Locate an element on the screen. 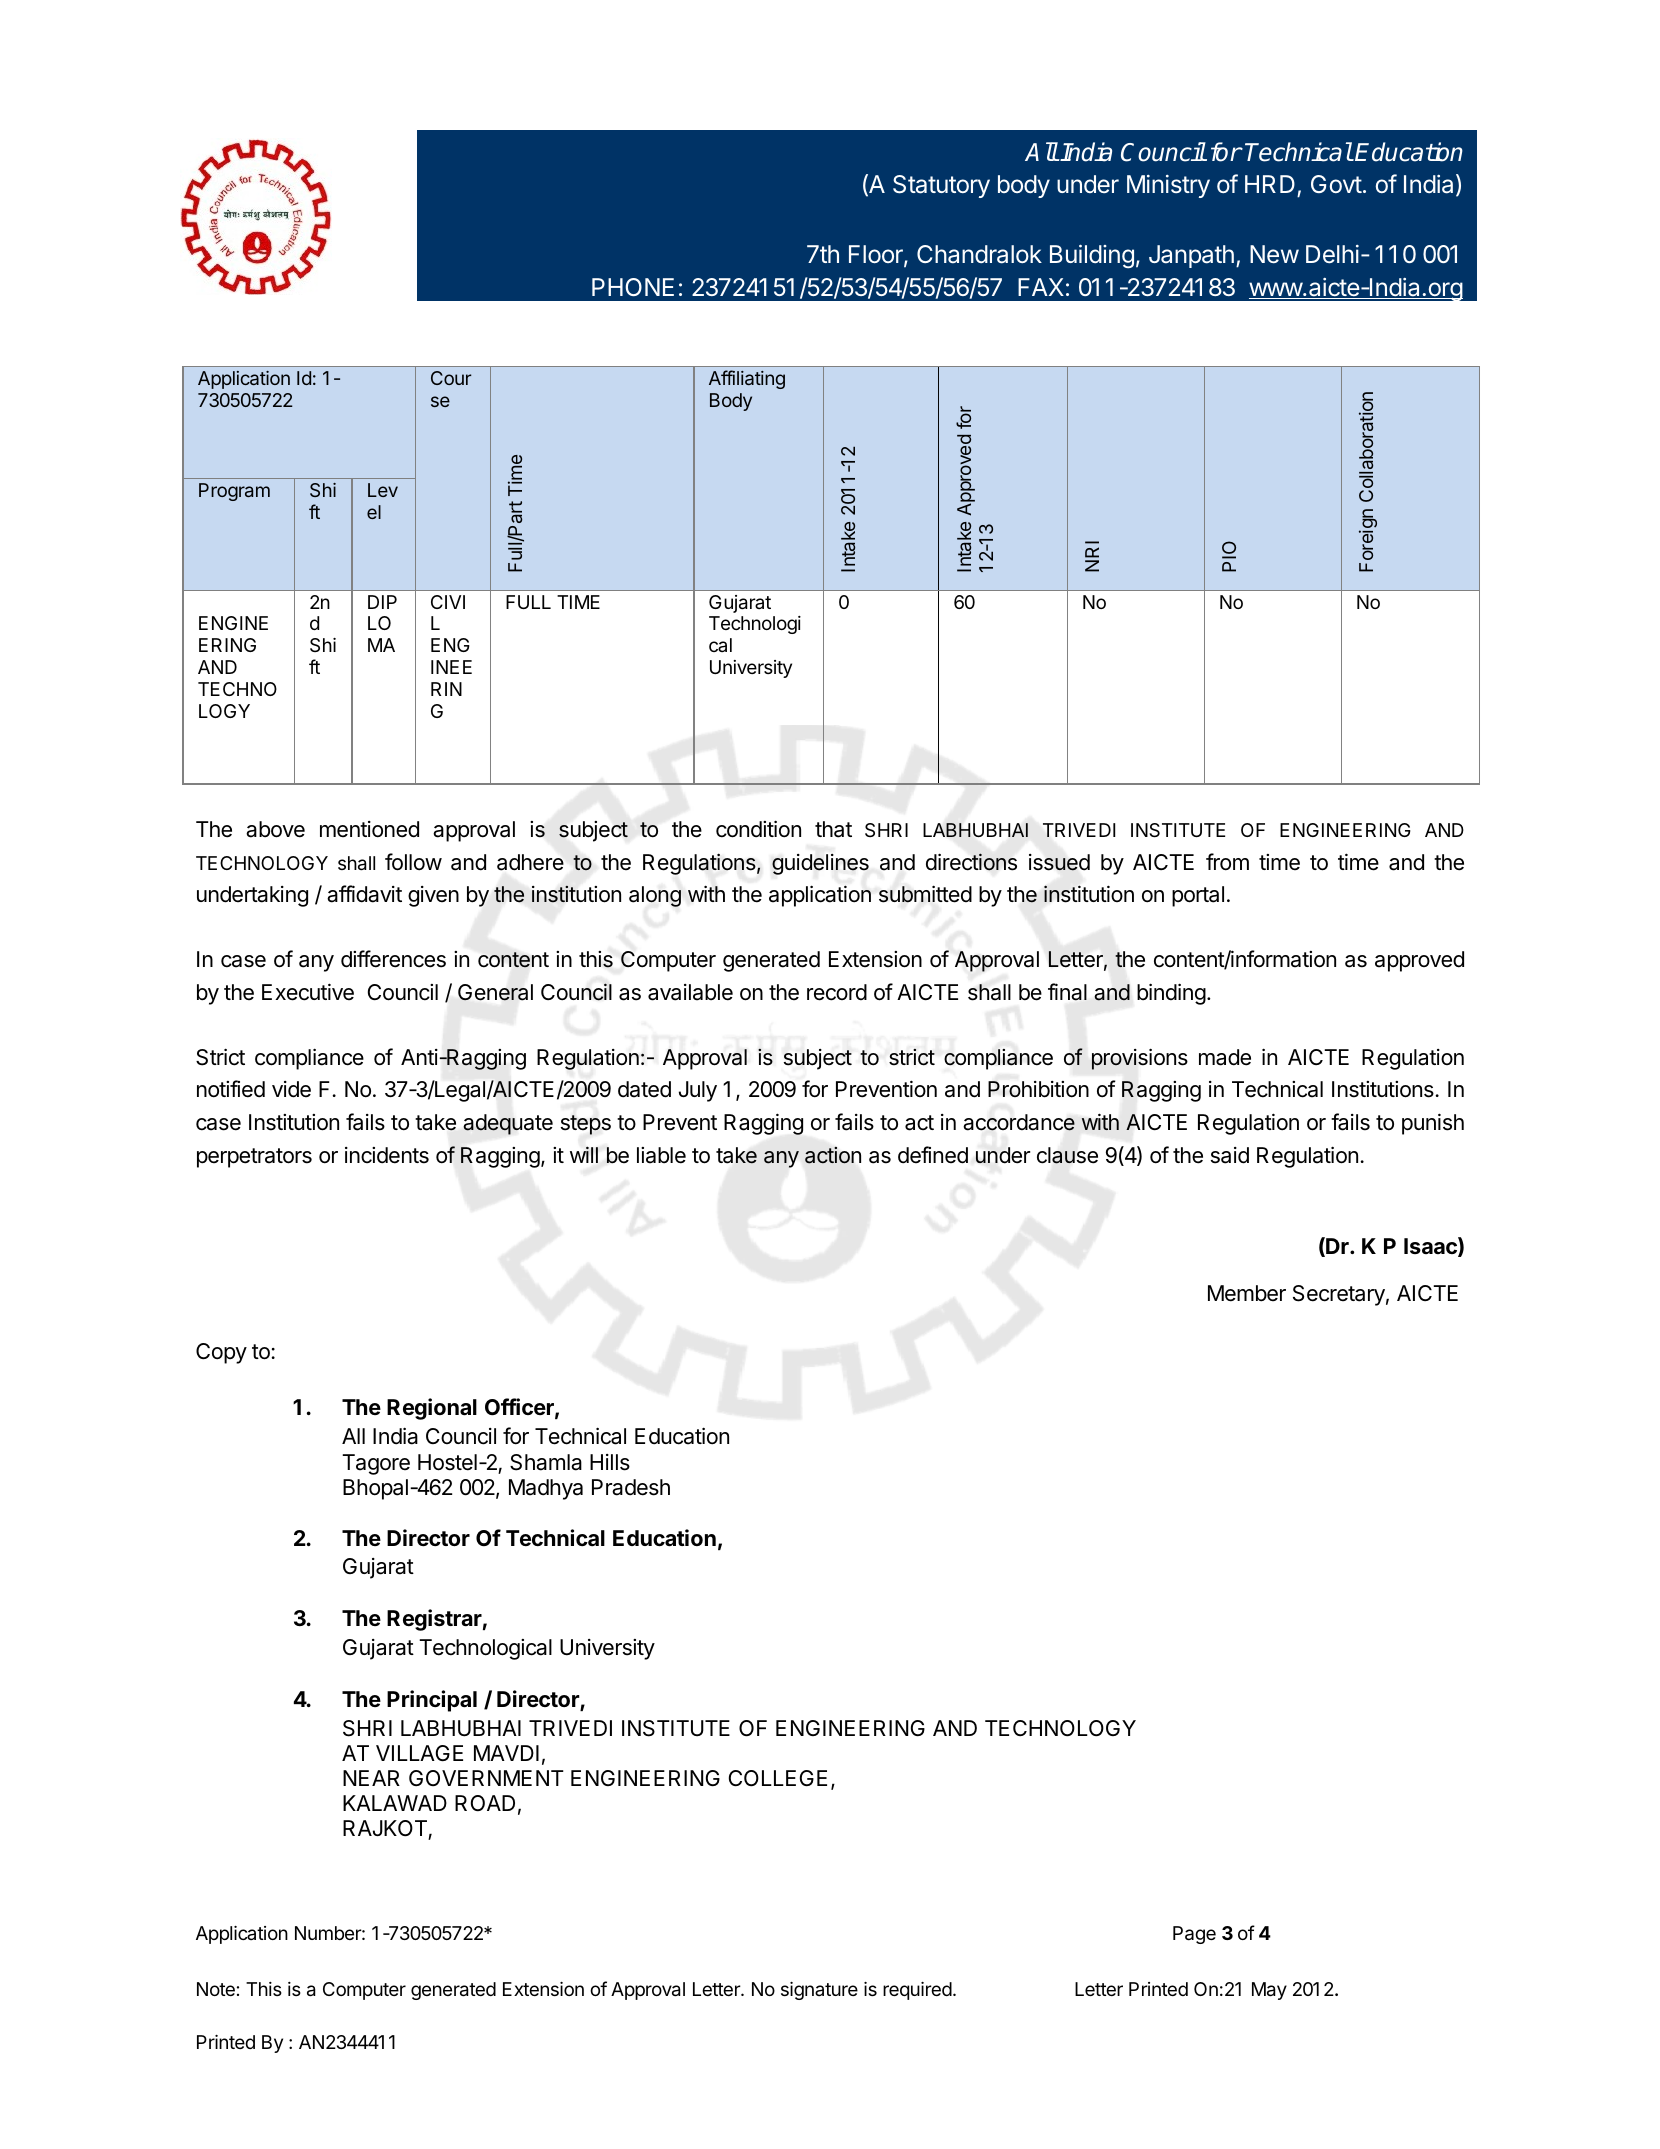  that is located at coordinates (833, 829).
